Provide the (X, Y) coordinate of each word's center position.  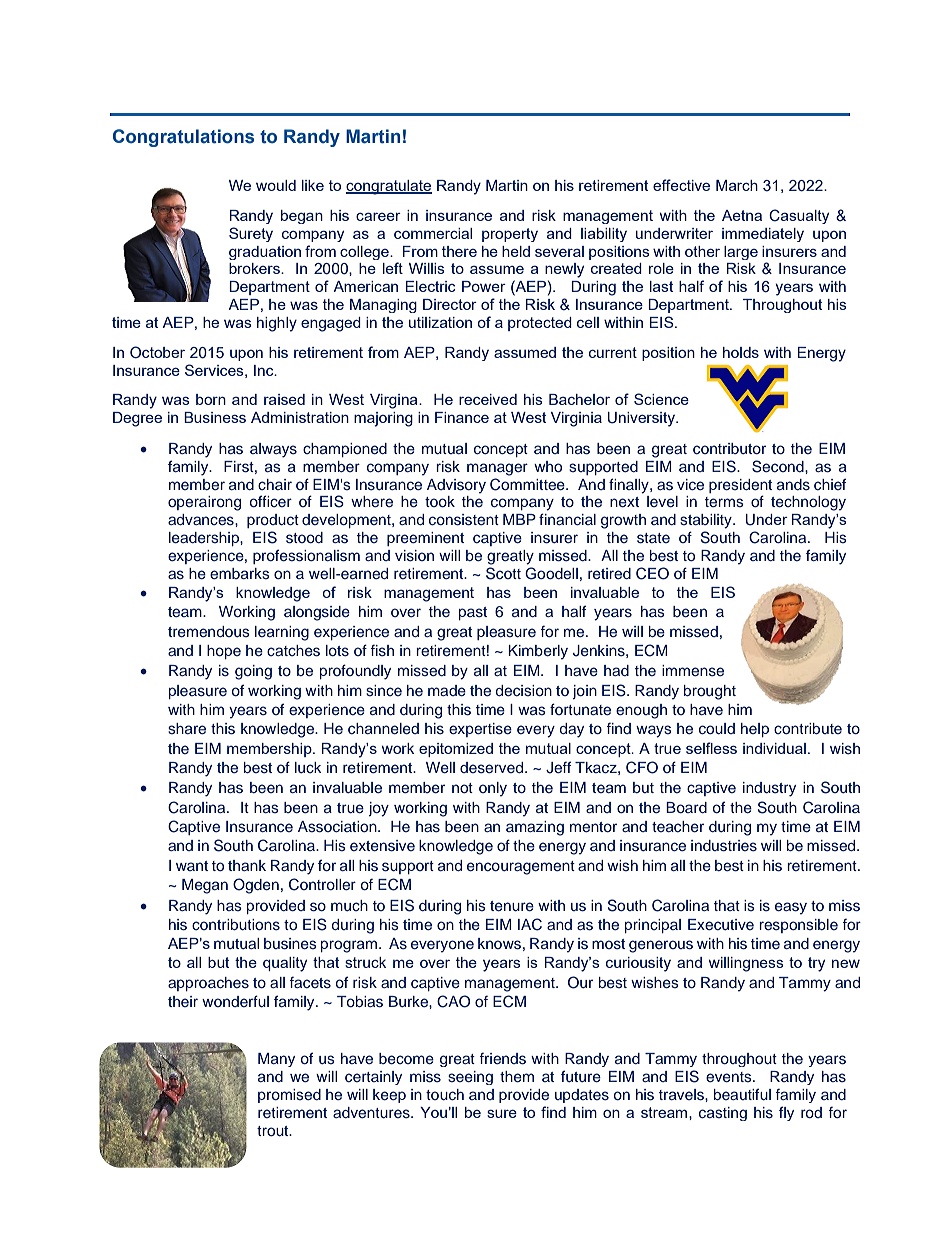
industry (769, 789)
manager (497, 469)
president (740, 486)
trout (274, 1131)
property (510, 235)
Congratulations (183, 138)
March (737, 185)
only (493, 789)
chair (275, 484)
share (187, 728)
